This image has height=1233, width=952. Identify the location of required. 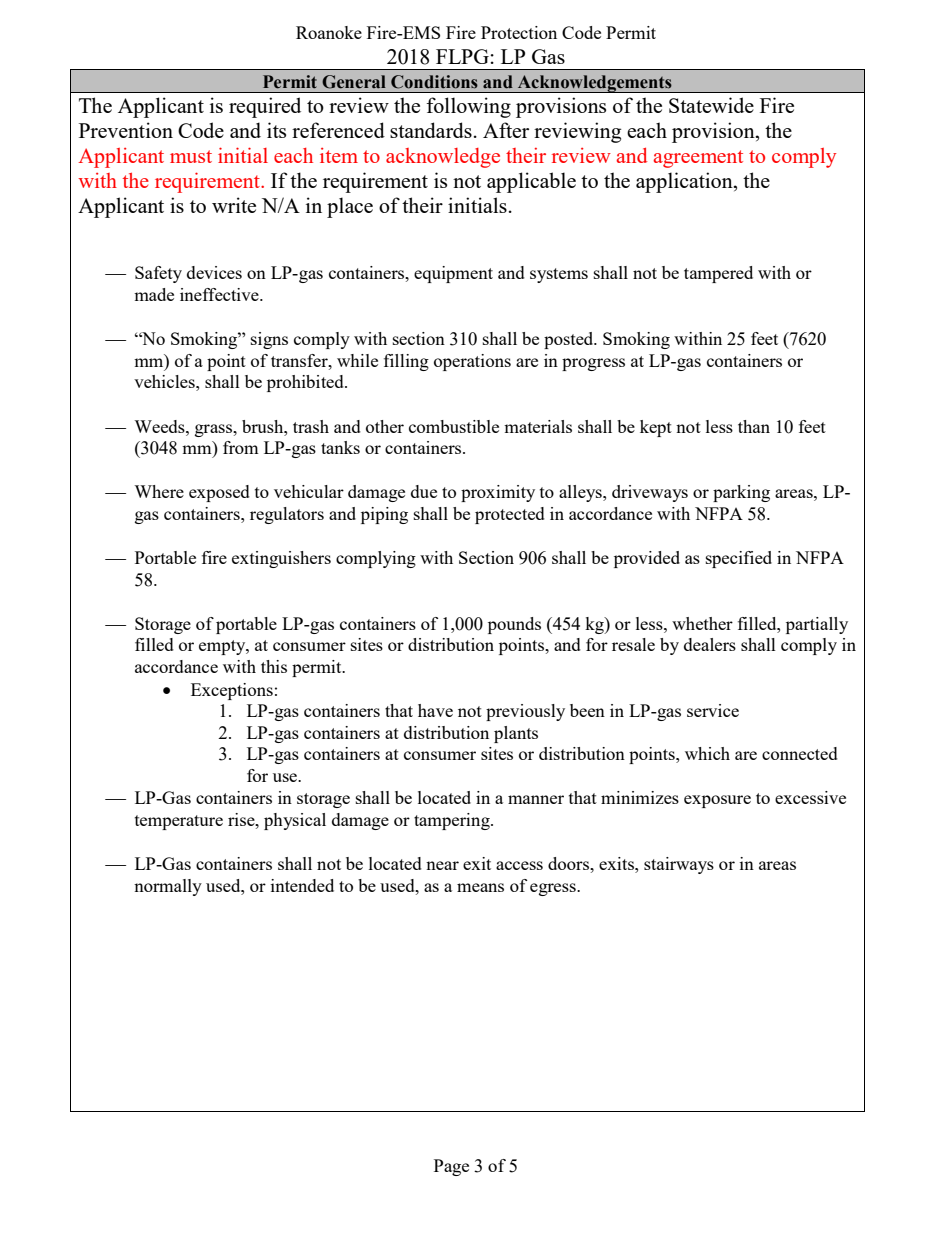
(265, 107).
